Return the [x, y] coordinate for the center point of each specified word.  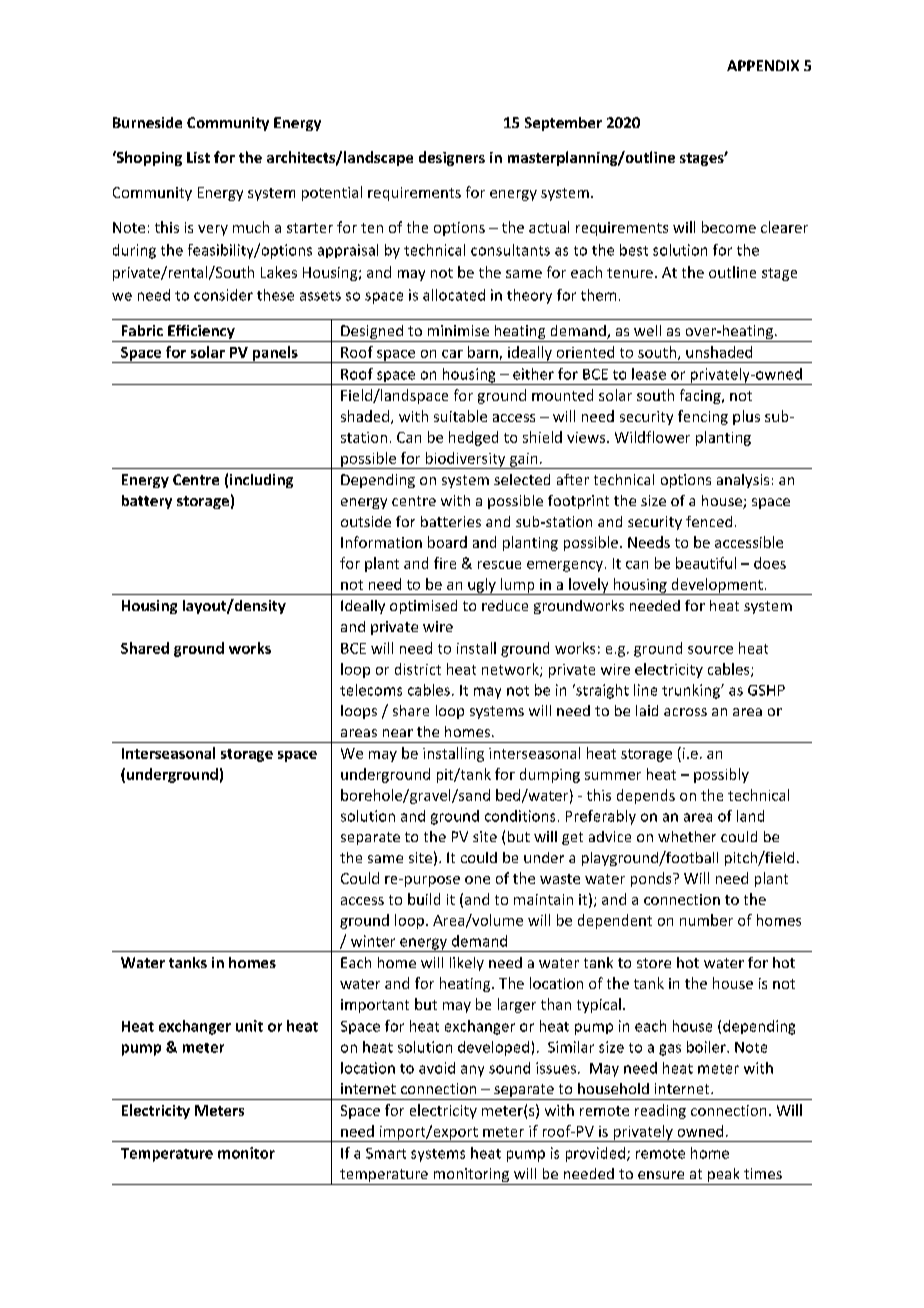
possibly [721, 775]
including [261, 481]
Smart [386, 1153]
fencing [703, 417]
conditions [520, 816]
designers [452, 158]
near [398, 733]
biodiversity [465, 460]
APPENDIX [763, 65]
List [198, 157]
